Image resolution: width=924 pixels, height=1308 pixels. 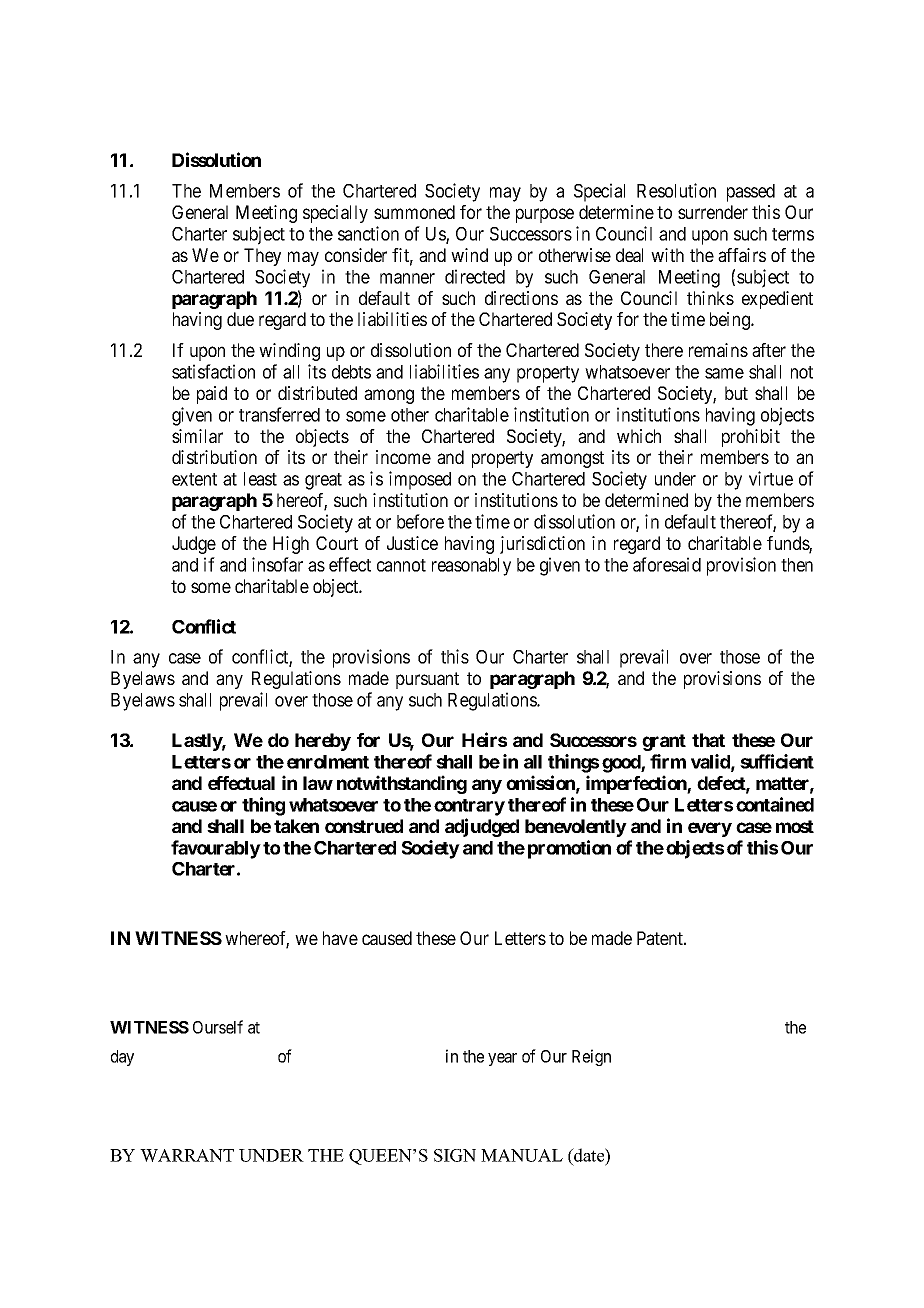 I want to click on They, so click(x=262, y=257).
